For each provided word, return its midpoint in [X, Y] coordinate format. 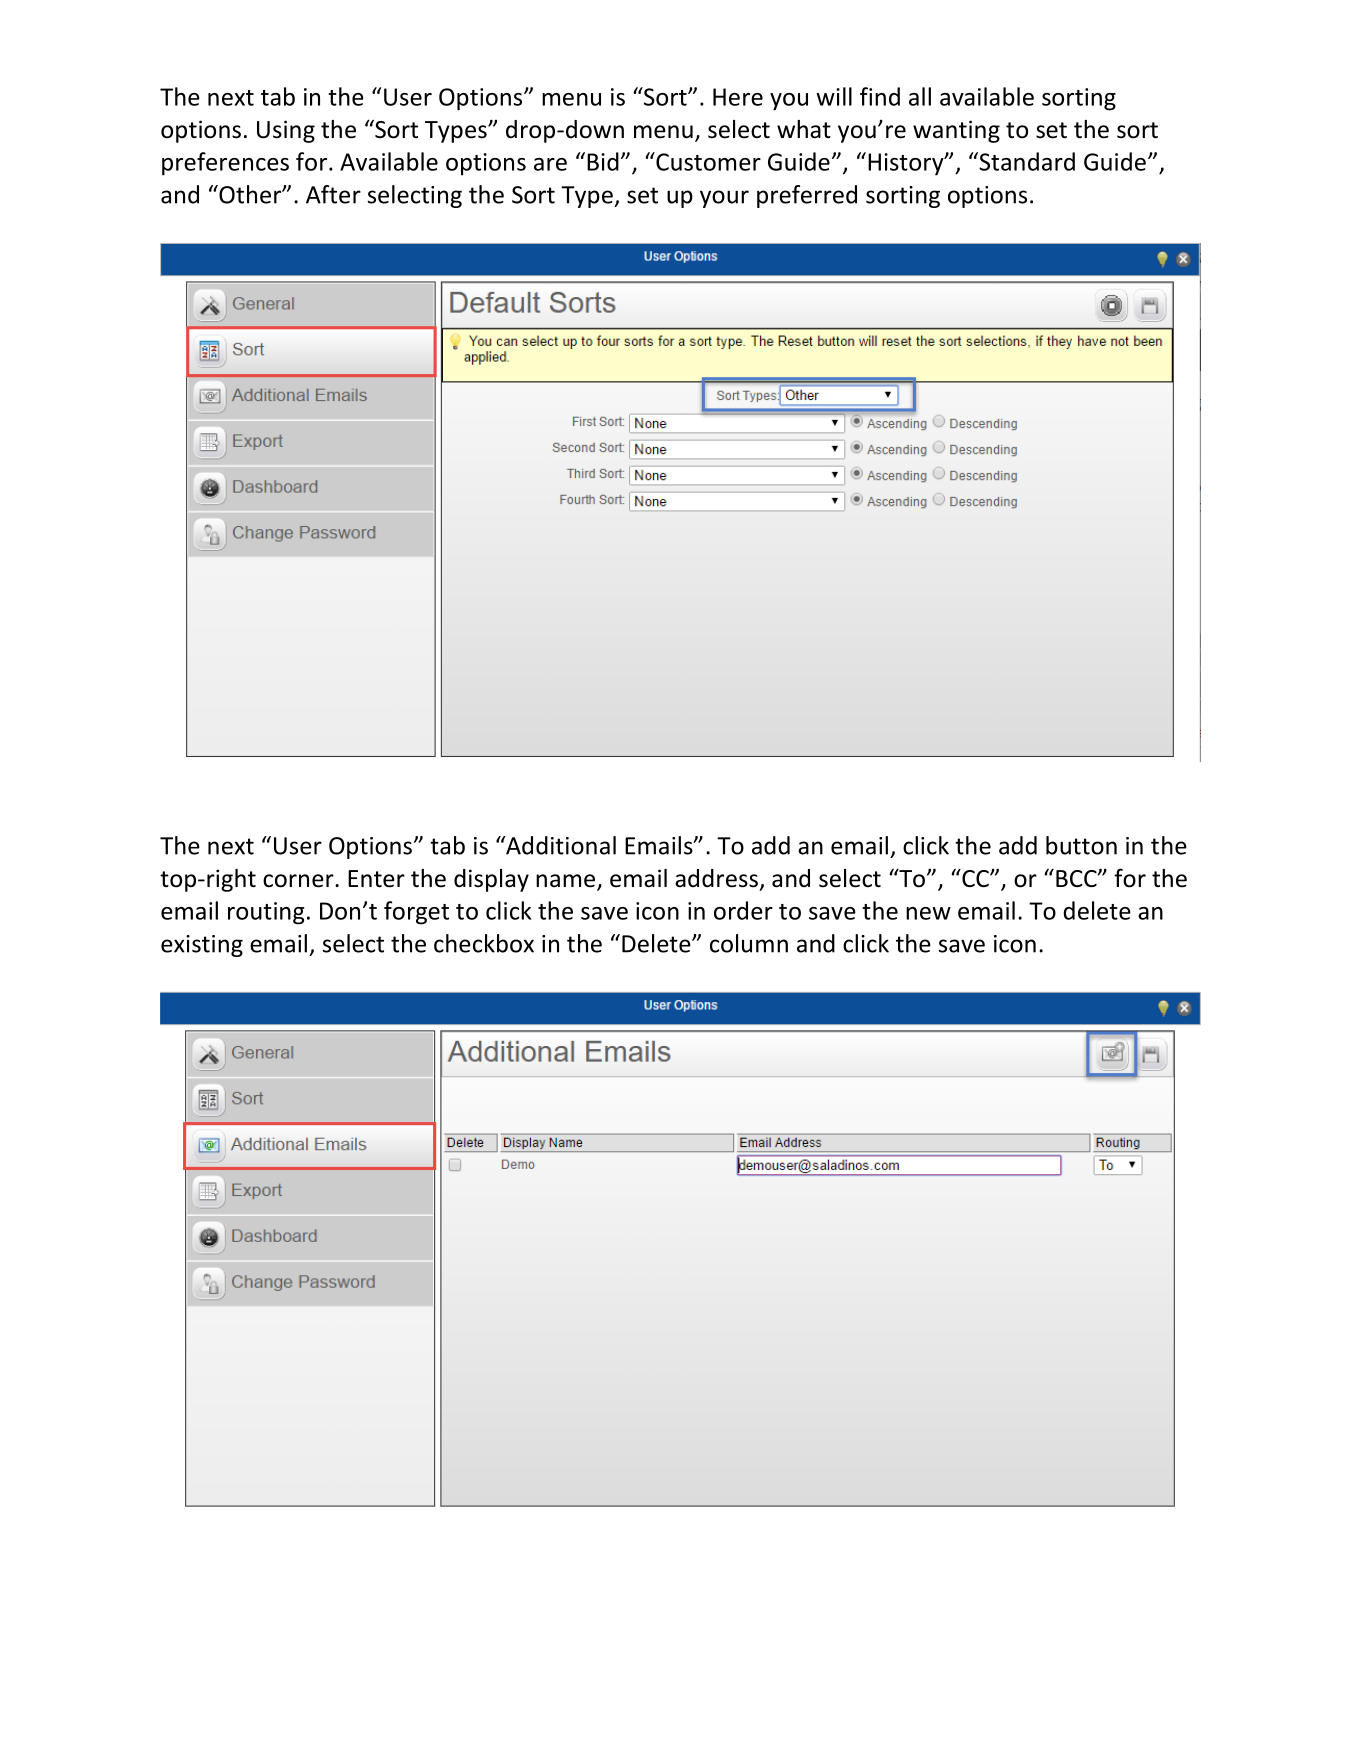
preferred [807, 196]
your [724, 199]
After [333, 194]
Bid [603, 161]
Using [286, 131]
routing [266, 913]
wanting [956, 131]
